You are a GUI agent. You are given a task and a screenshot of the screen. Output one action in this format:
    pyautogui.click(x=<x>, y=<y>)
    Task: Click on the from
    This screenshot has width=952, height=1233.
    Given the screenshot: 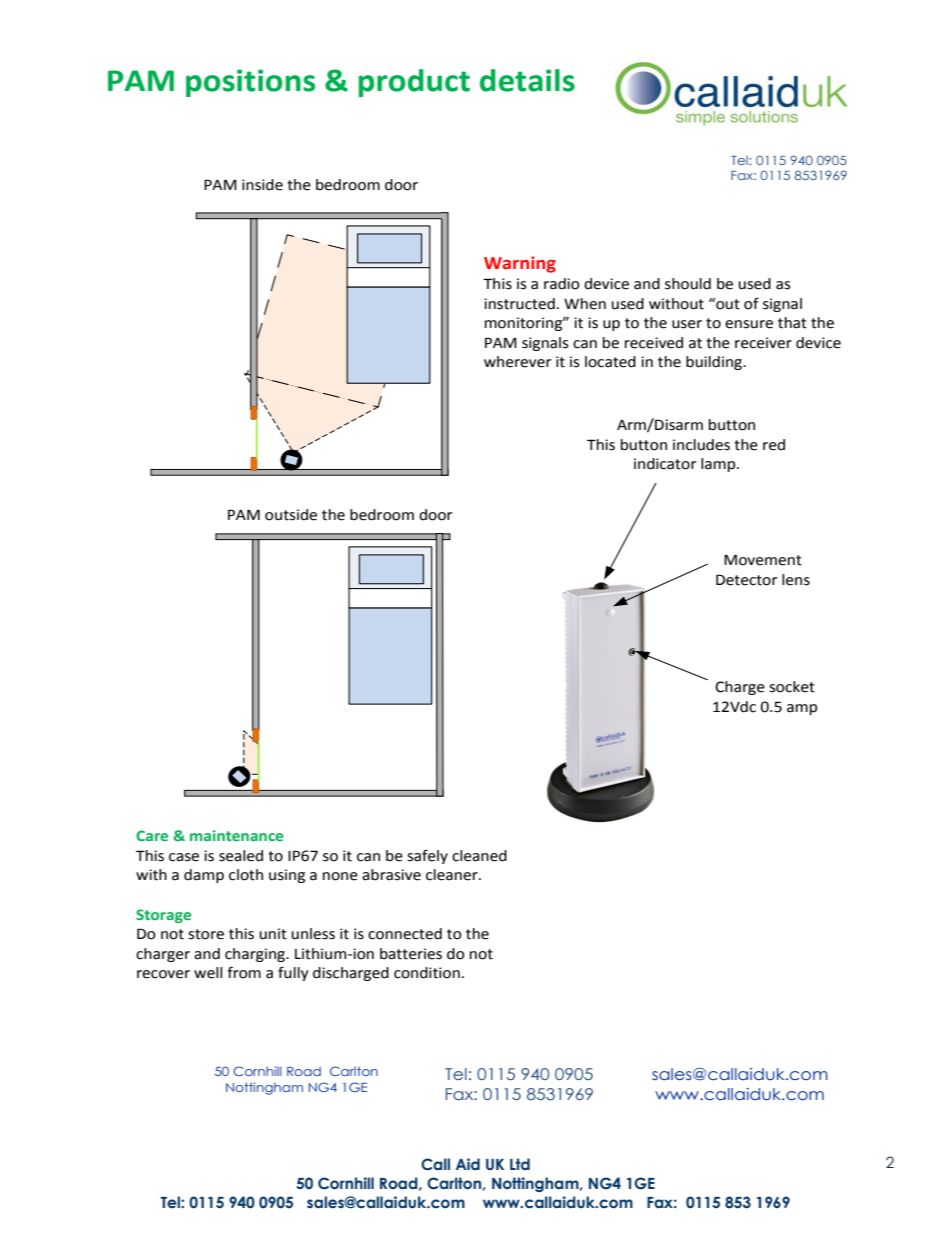 What is the action you would take?
    pyautogui.click(x=244, y=972)
